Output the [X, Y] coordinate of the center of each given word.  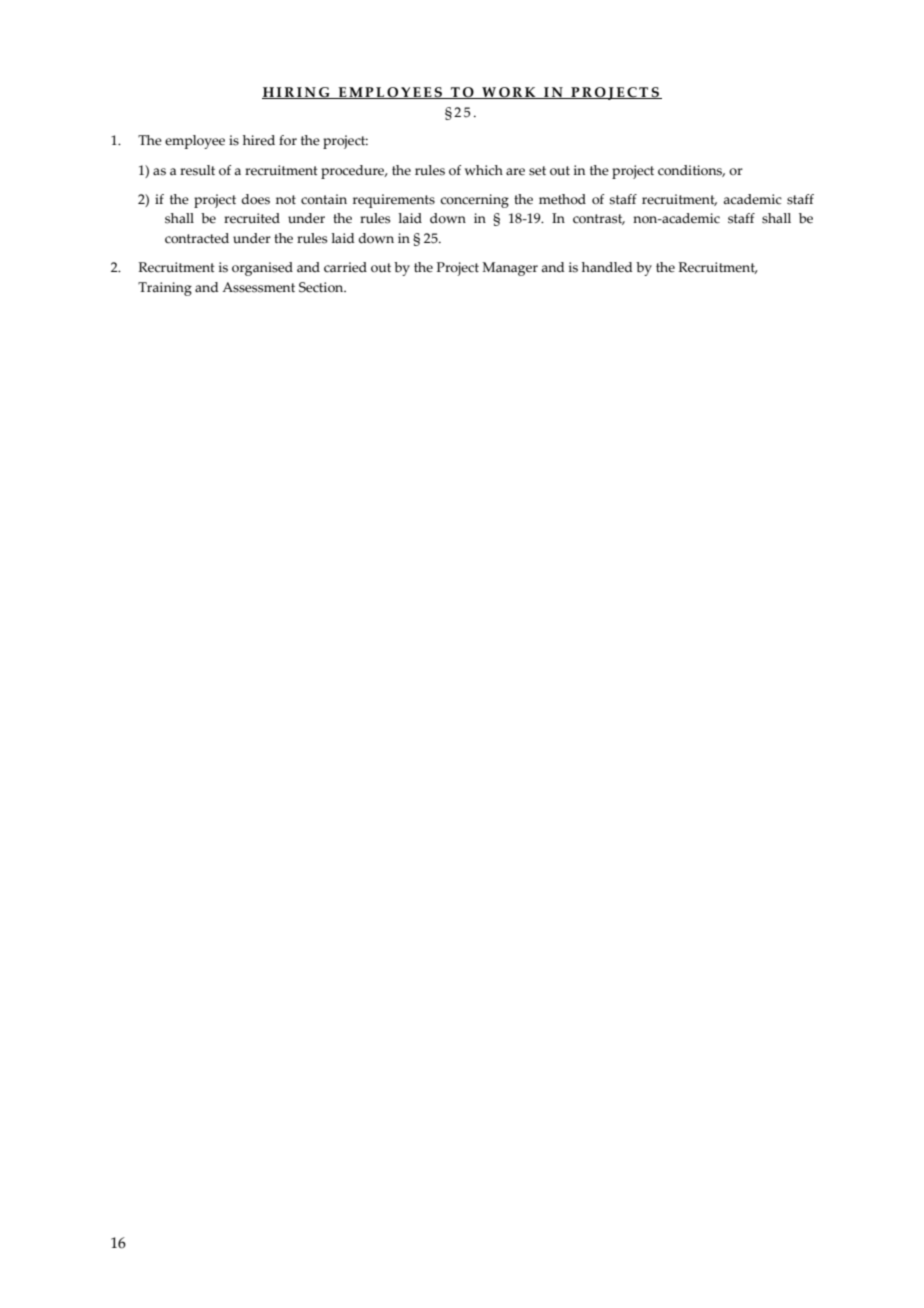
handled [607, 267]
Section [322, 287]
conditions [691, 171]
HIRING [297, 93]
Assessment [258, 287]
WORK [509, 93]
